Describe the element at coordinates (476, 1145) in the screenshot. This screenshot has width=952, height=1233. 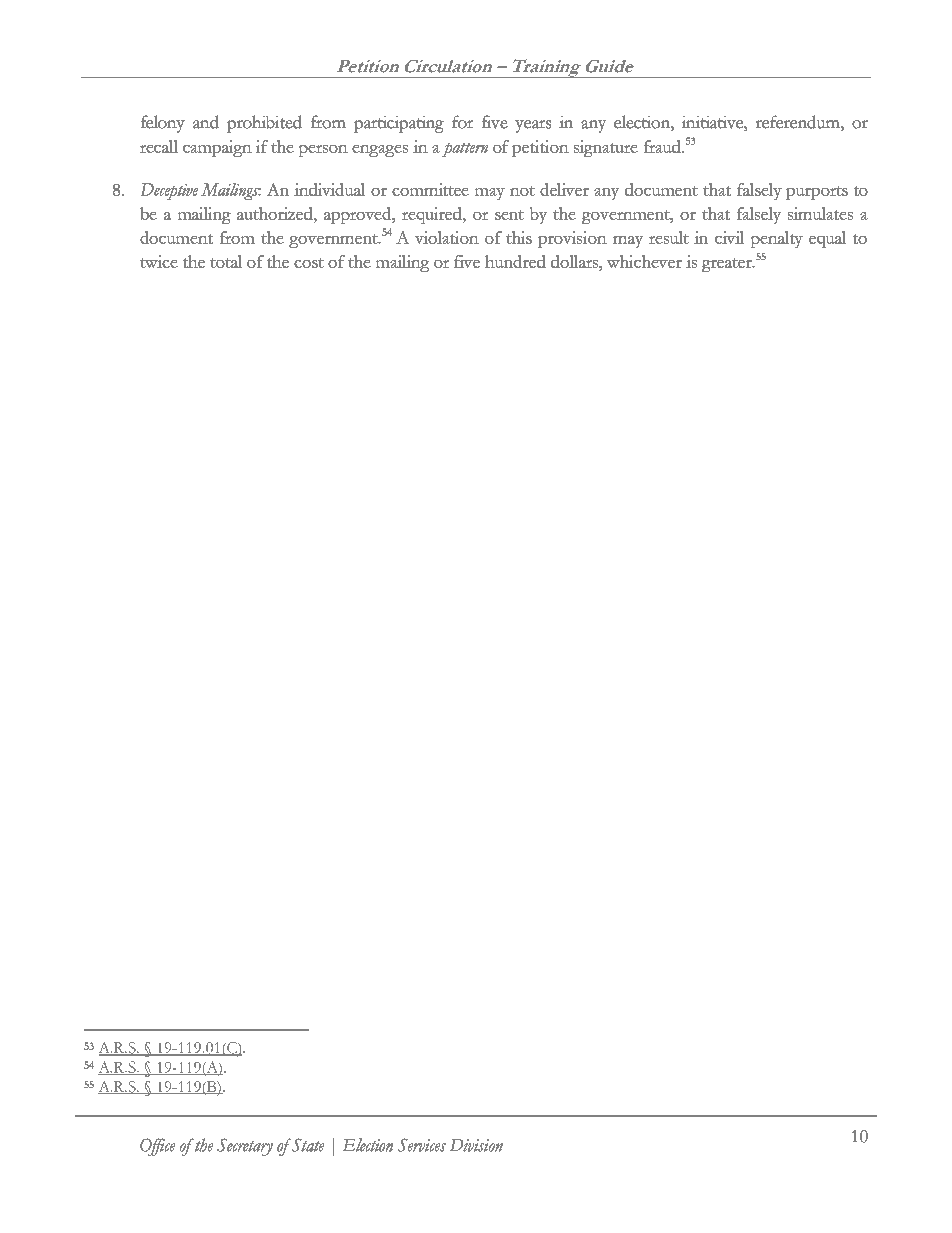
I see `Division` at that location.
